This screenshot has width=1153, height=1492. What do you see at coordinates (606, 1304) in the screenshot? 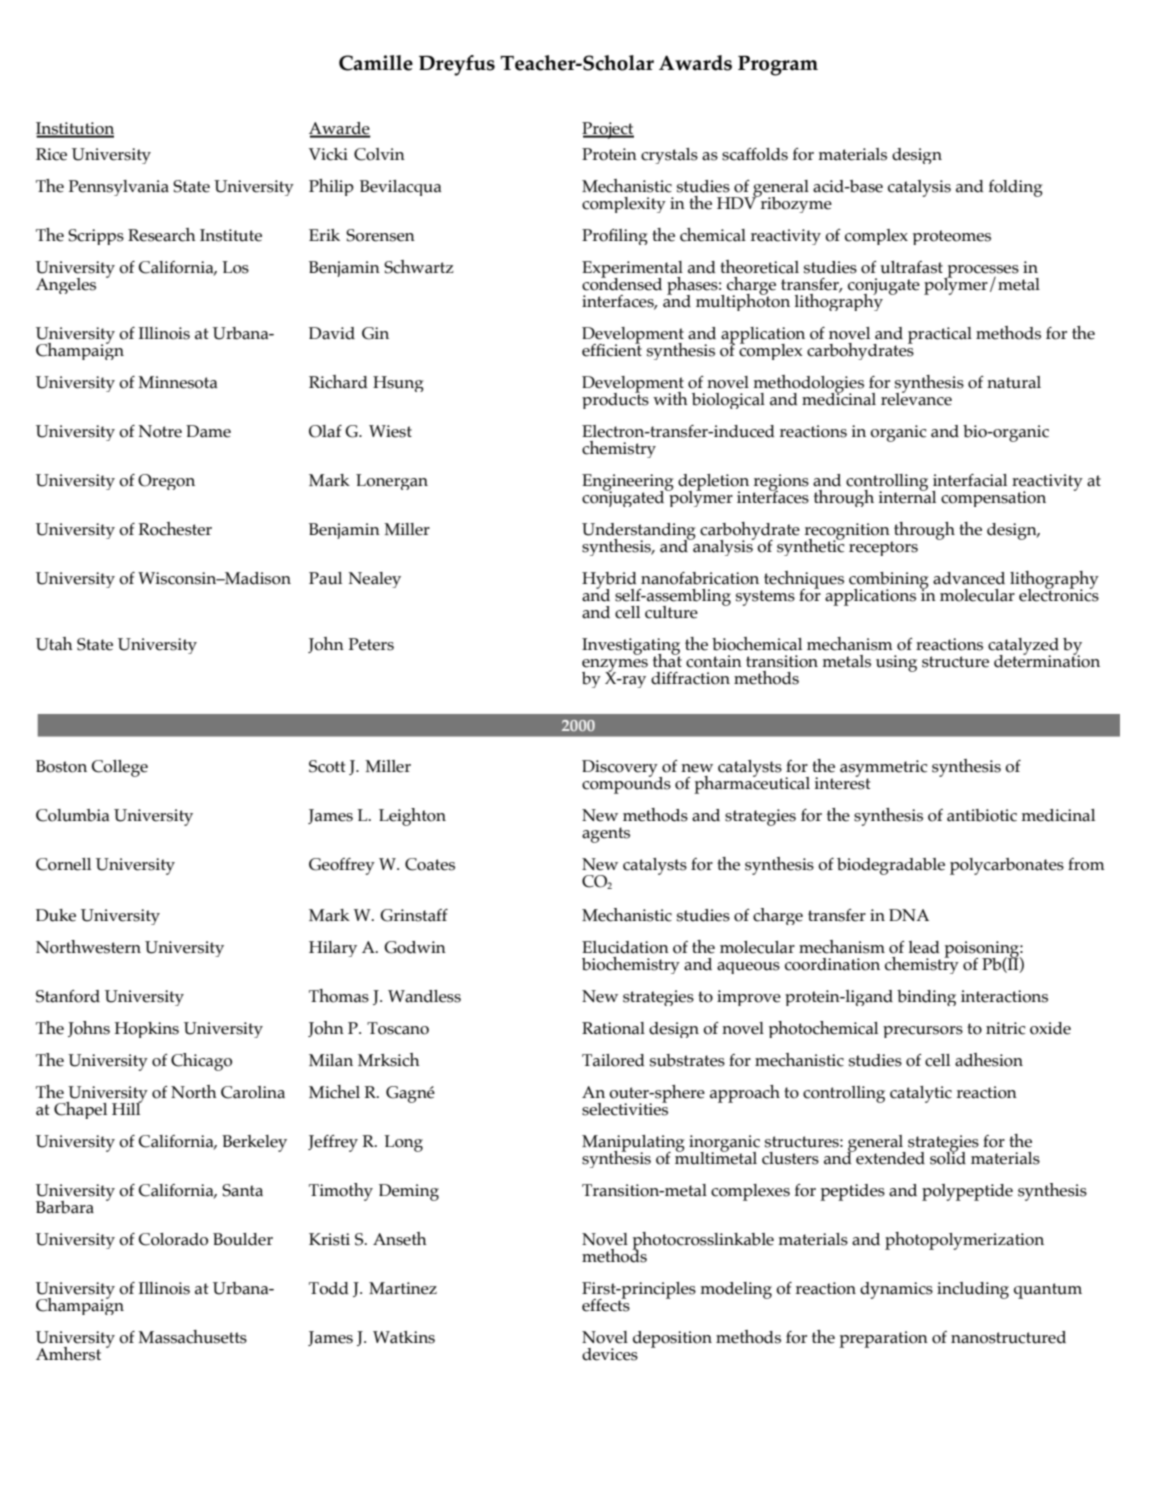
I see `effects` at bounding box center [606, 1304].
